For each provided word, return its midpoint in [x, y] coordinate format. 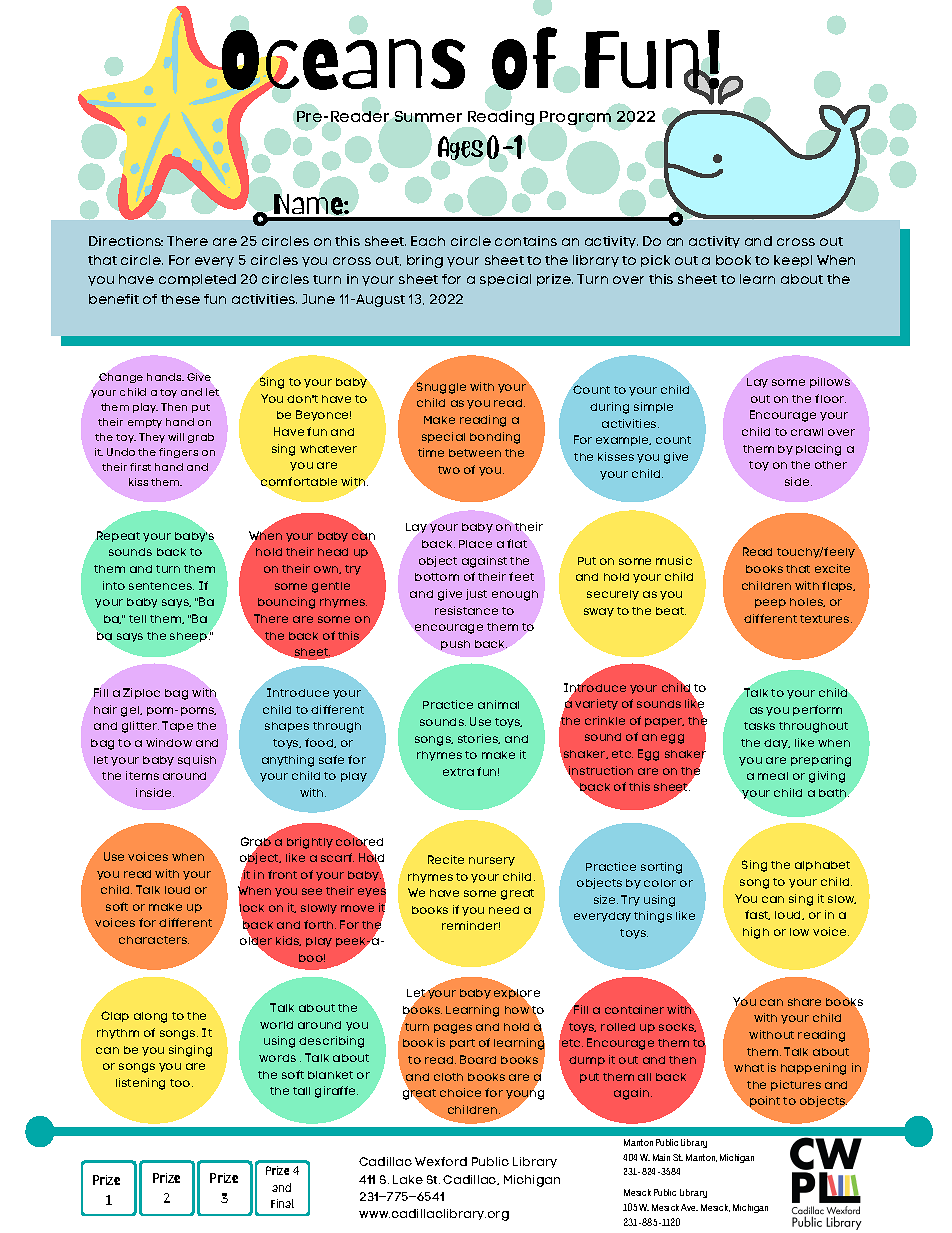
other [831, 465]
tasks [759, 726]
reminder [471, 925]
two [449, 470]
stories [479, 739]
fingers [178, 453]
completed [197, 280]
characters [154, 940]
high [756, 933]
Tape [177, 726]
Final [282, 1203]
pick [655, 261]
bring [425, 261]
